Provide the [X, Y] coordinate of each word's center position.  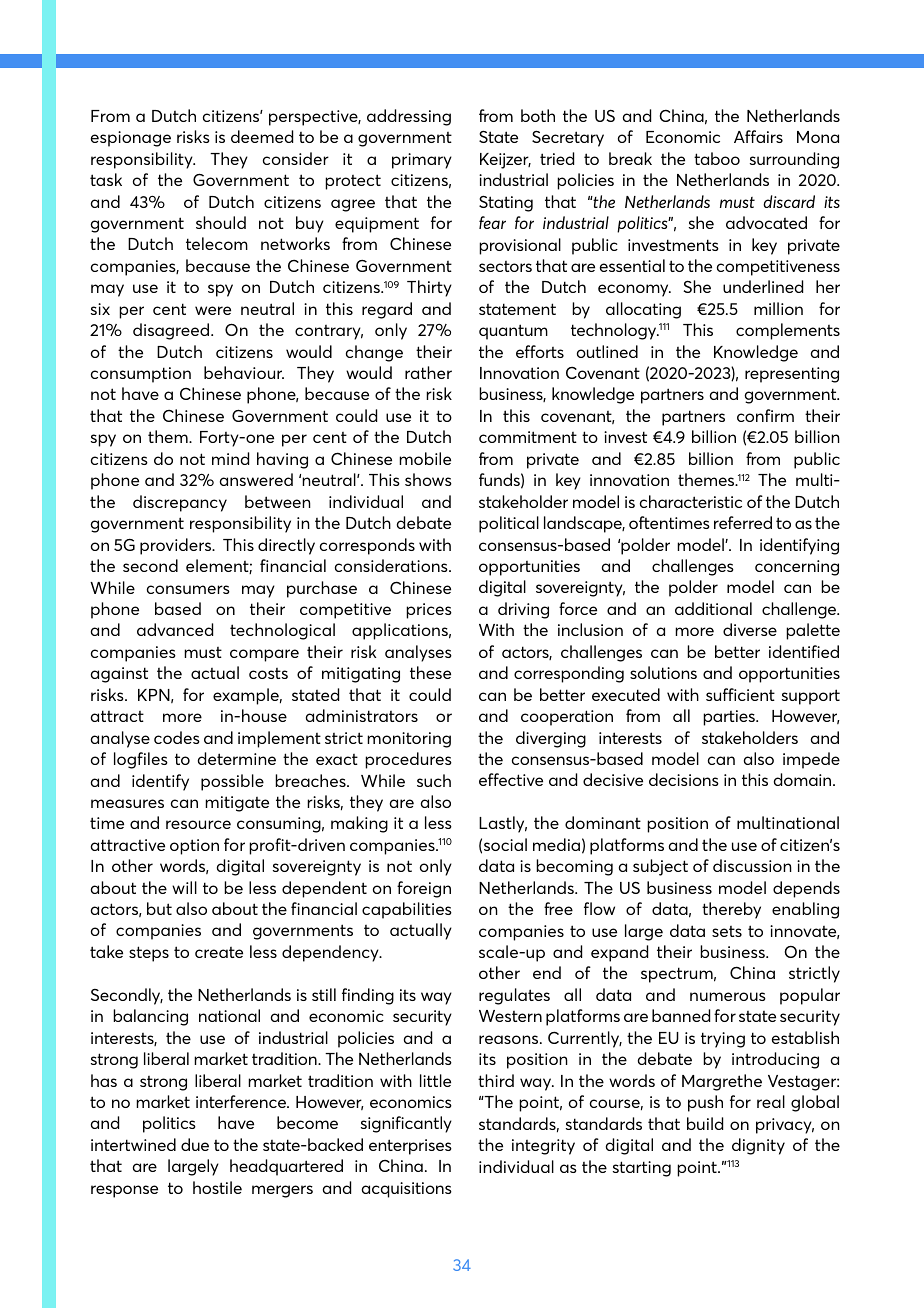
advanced [175, 629]
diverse [750, 629]
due [195, 1144]
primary [422, 161]
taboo [717, 158]
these [430, 672]
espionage [131, 139]
